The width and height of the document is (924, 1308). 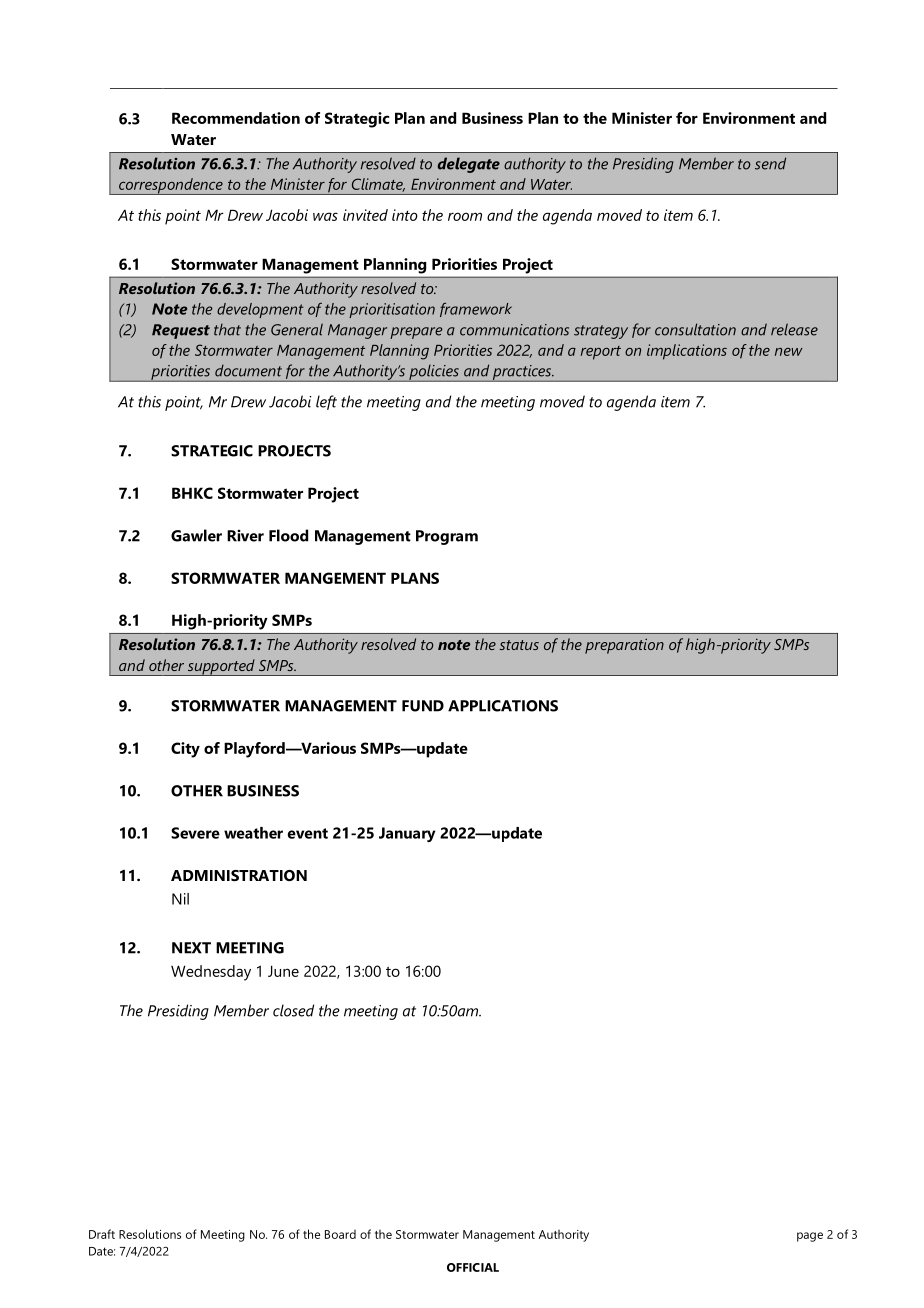 What do you see at coordinates (248, 371) in the document?
I see `document` at bounding box center [248, 371].
